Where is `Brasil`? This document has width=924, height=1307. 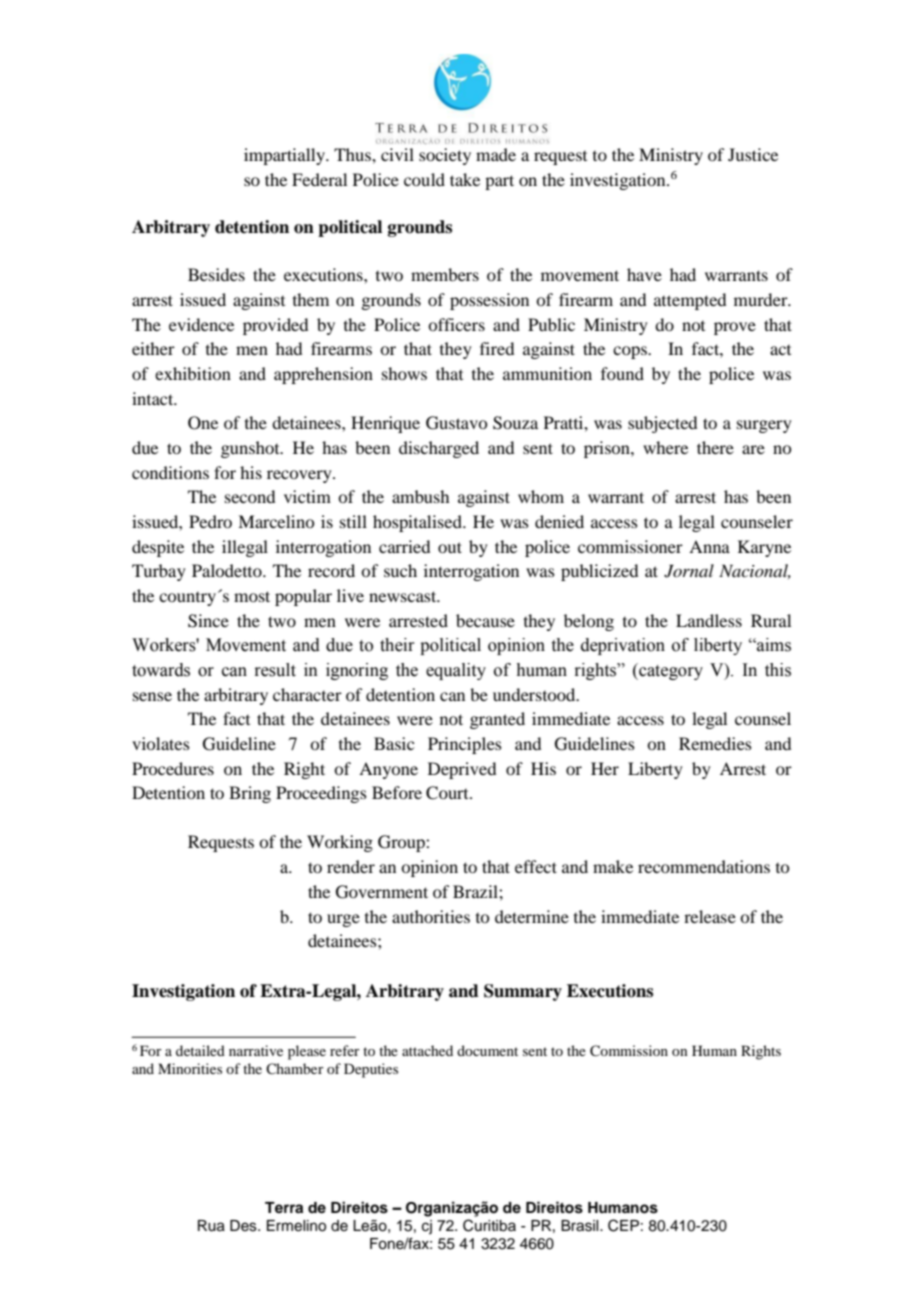
Brasil is located at coordinates (581, 1226).
